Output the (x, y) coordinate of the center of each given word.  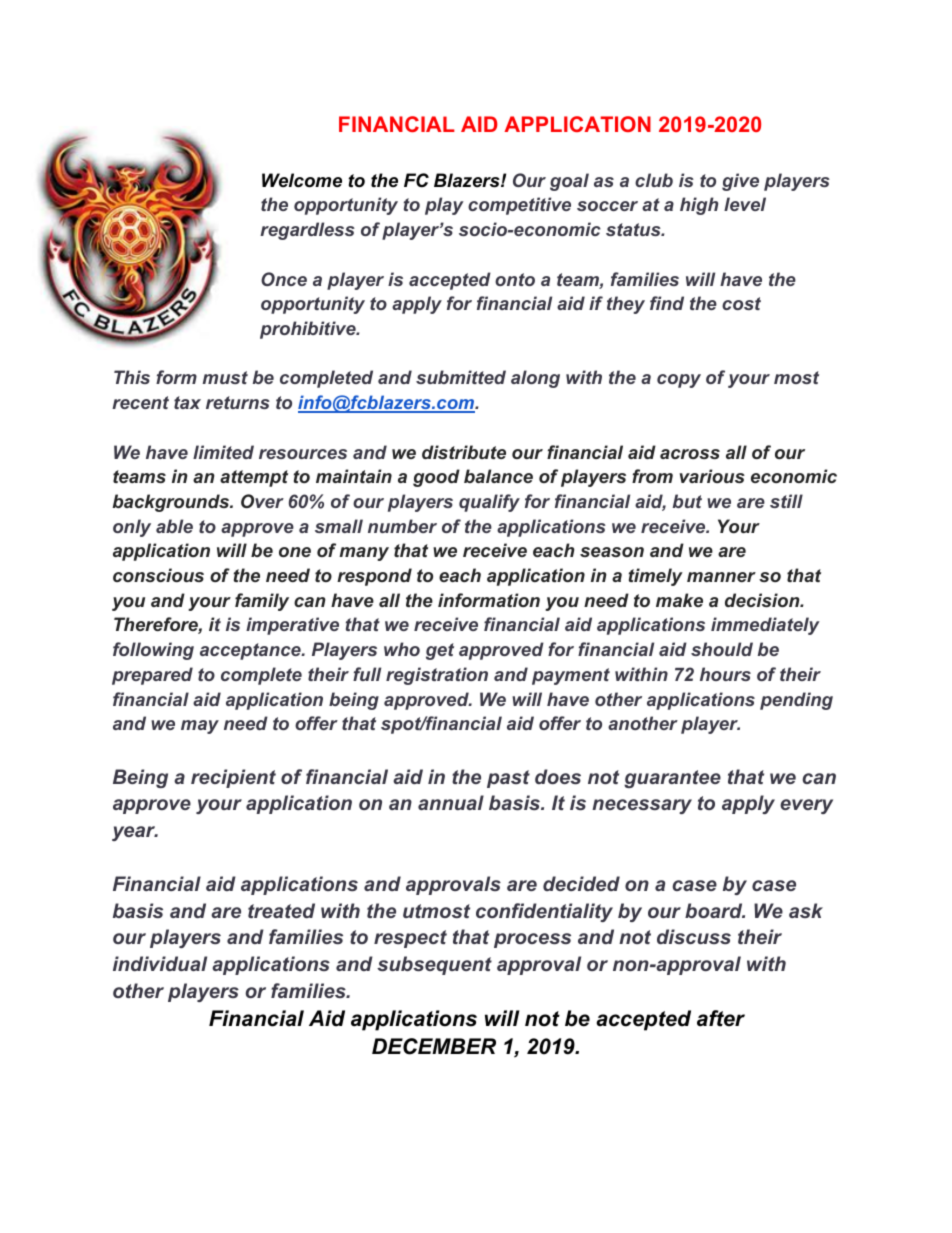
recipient (233, 778)
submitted (461, 377)
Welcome (302, 180)
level (745, 204)
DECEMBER (434, 1046)
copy (679, 381)
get (440, 651)
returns (238, 402)
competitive (519, 206)
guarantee (672, 779)
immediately (765, 626)
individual (160, 963)
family (262, 602)
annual (451, 802)
